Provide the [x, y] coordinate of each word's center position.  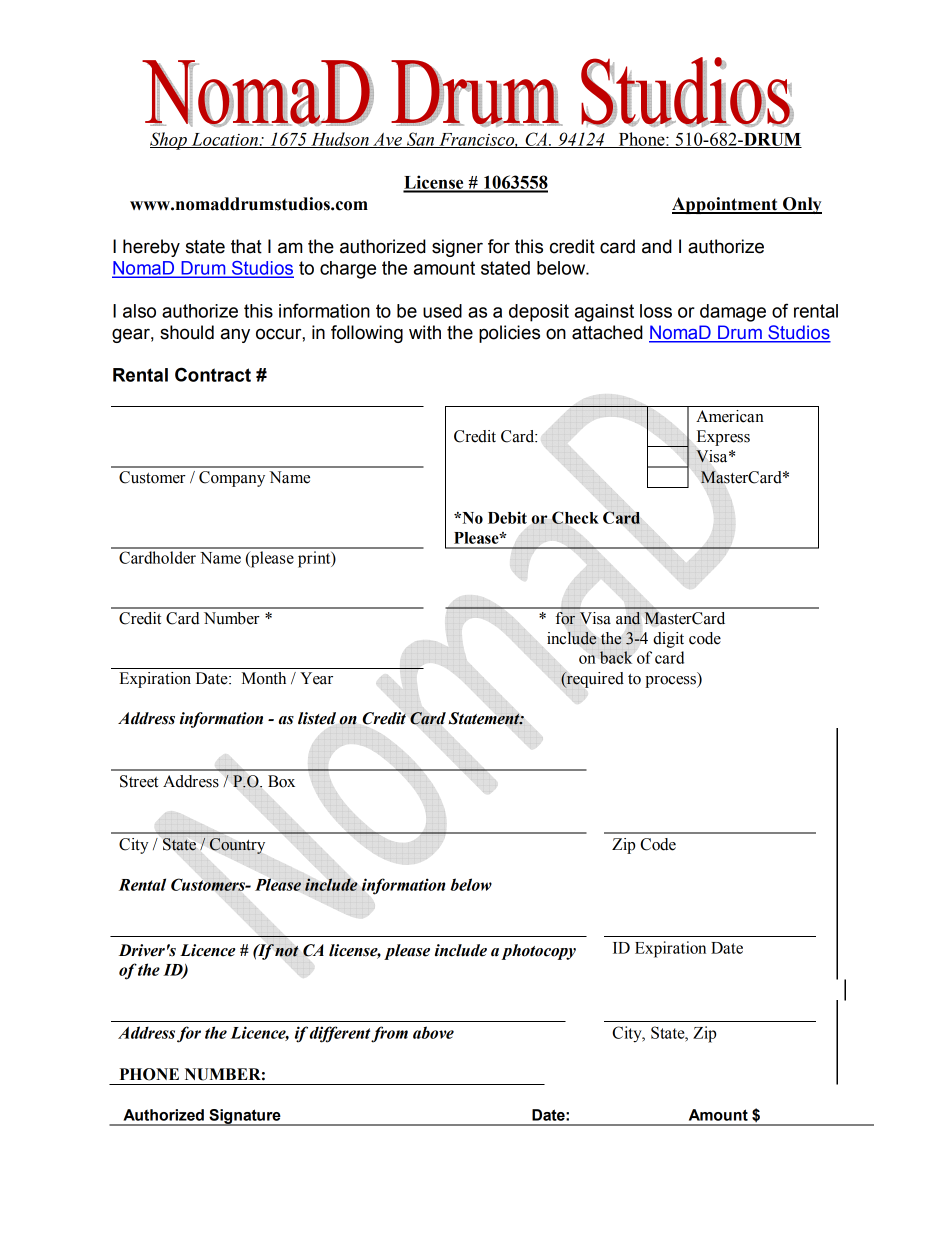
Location [224, 140]
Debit [507, 517]
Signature [245, 1117]
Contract [213, 374]
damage [733, 313]
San [421, 140]
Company [232, 479]
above [433, 1032]
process [671, 682]
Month [264, 678]
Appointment [726, 205]
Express [723, 438]
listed [317, 718]
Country [237, 846]
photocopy [539, 952]
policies [509, 334]
